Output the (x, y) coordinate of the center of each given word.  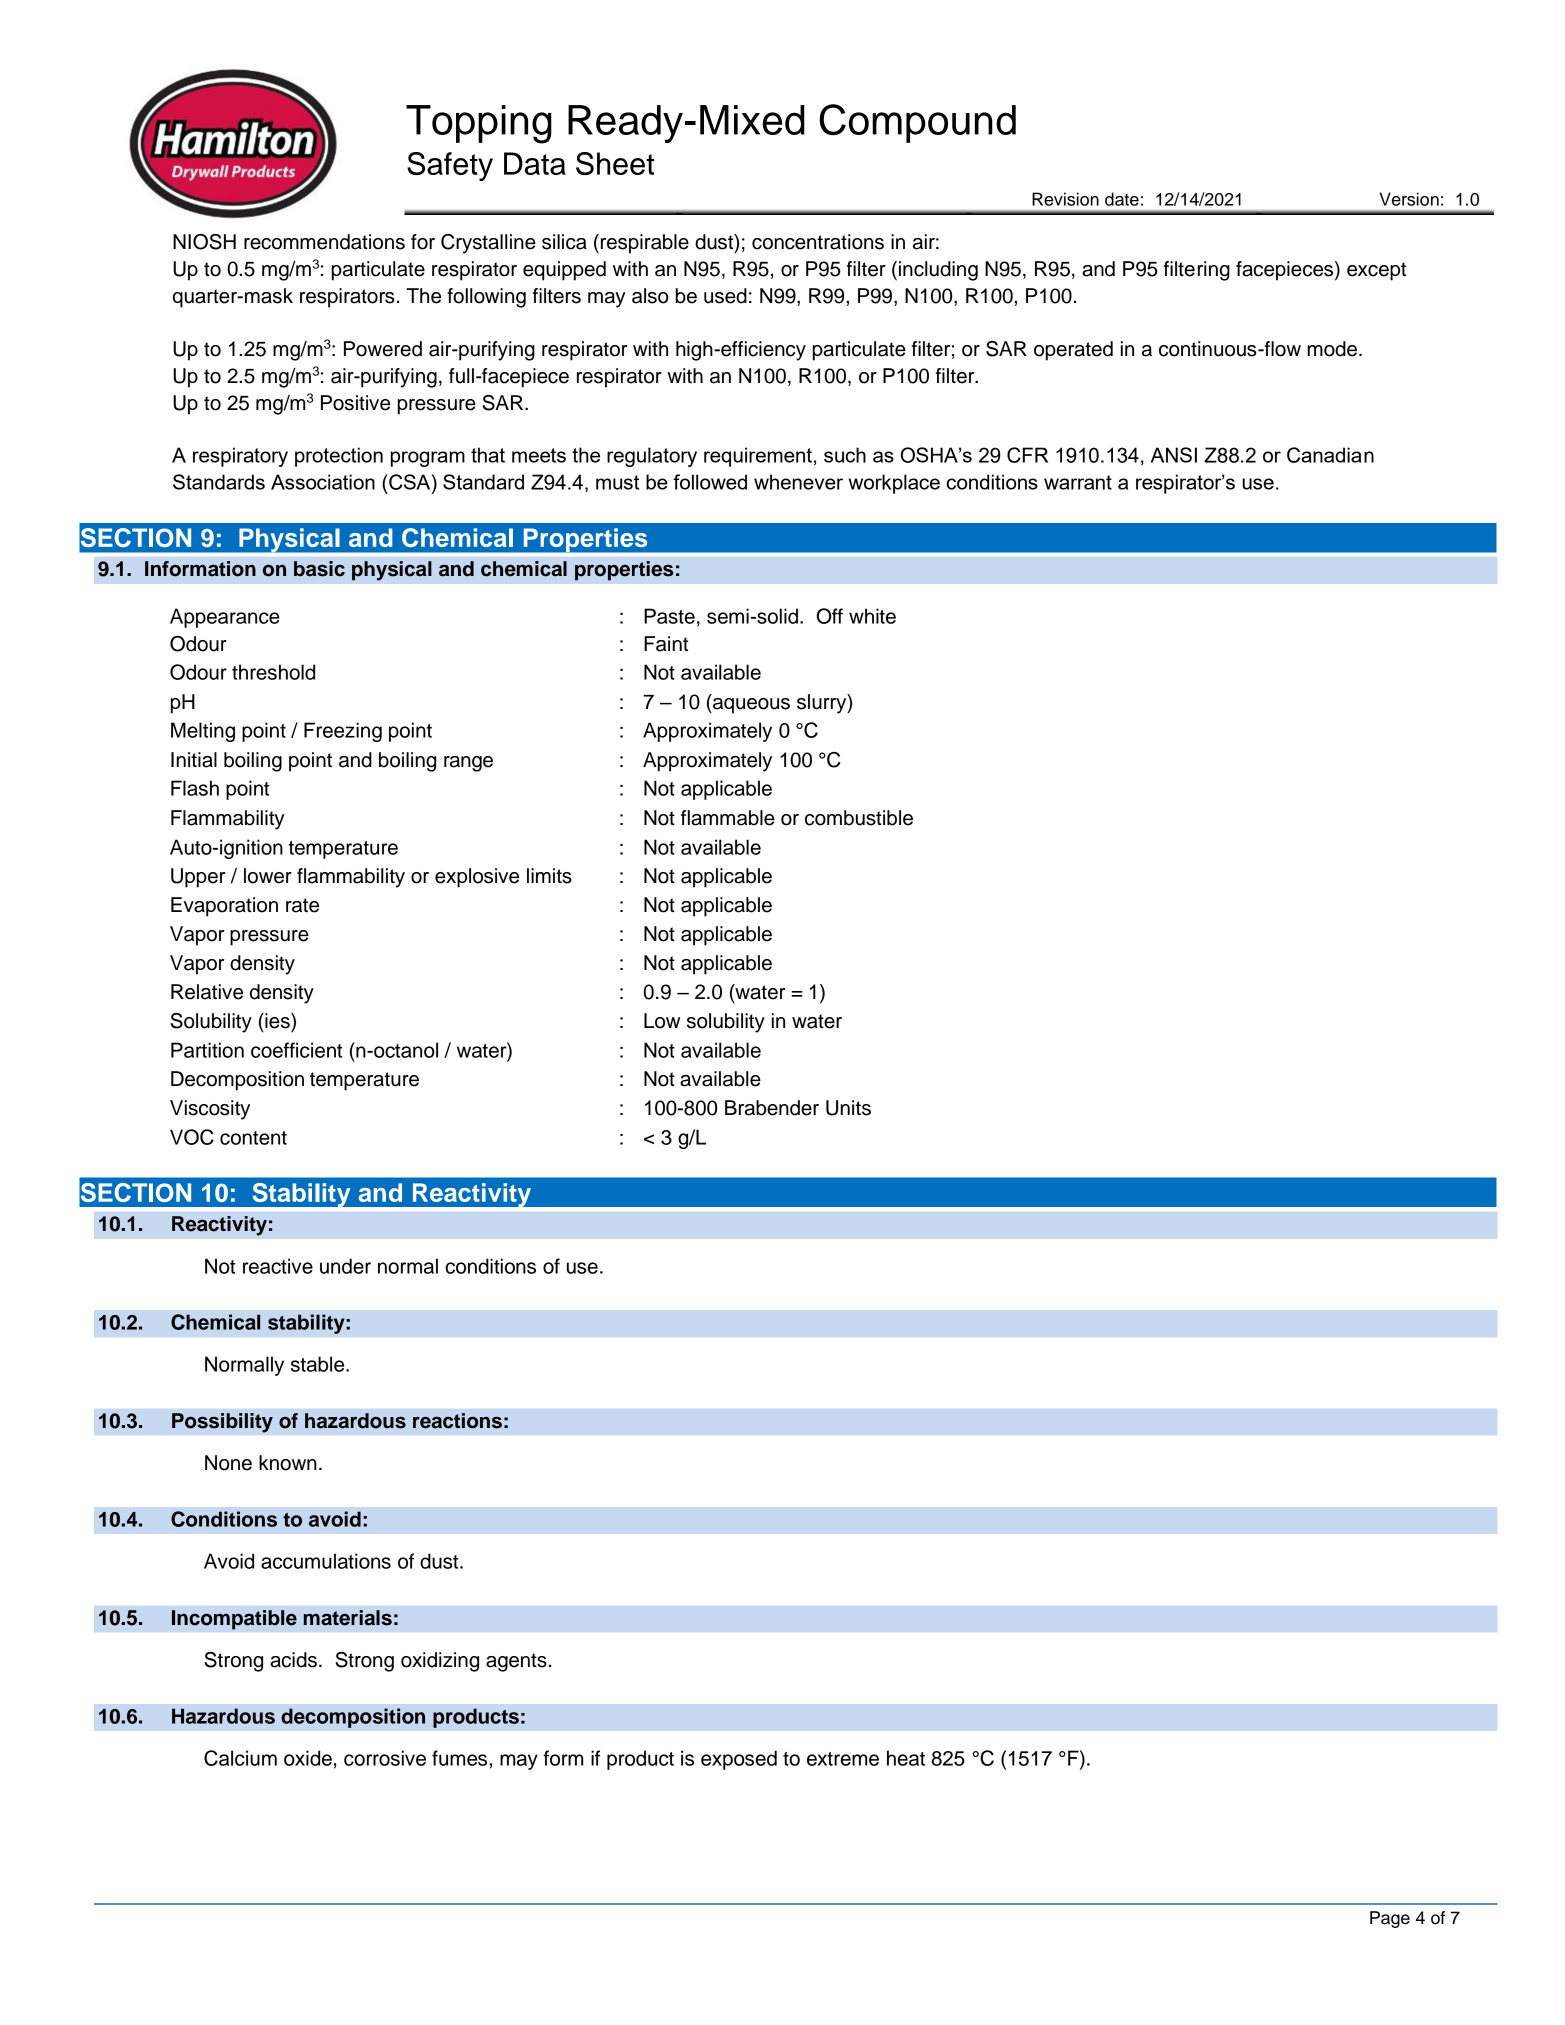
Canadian (1330, 455)
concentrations (818, 242)
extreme (843, 1759)
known (288, 1463)
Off (829, 616)
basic (319, 569)
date (1122, 199)
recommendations (324, 242)
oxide (308, 1758)
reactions (457, 1421)
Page (1390, 1919)
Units (848, 1108)
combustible (859, 818)
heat (906, 1758)
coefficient (296, 1050)
